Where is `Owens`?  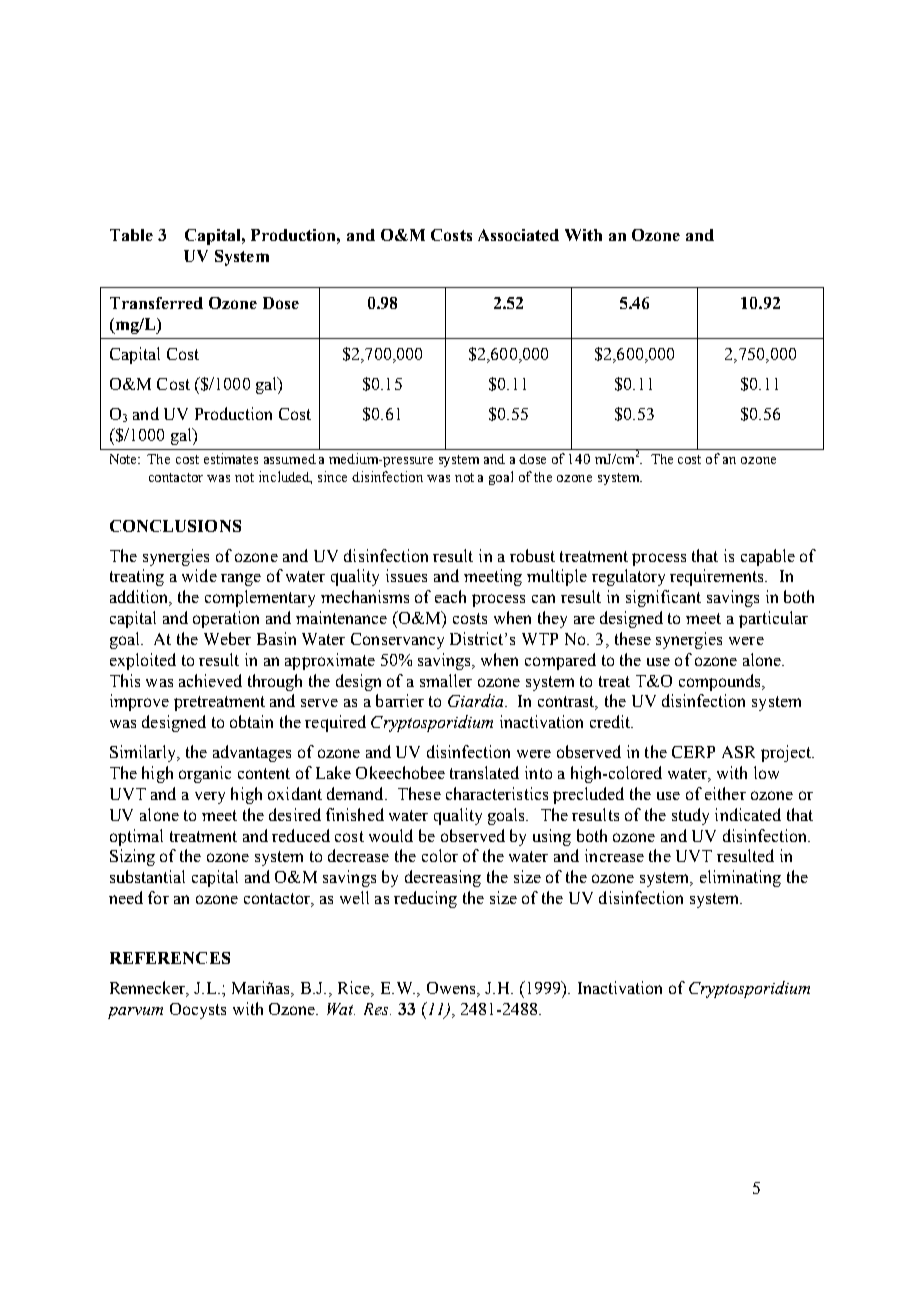 Owens is located at coordinates (452, 989).
